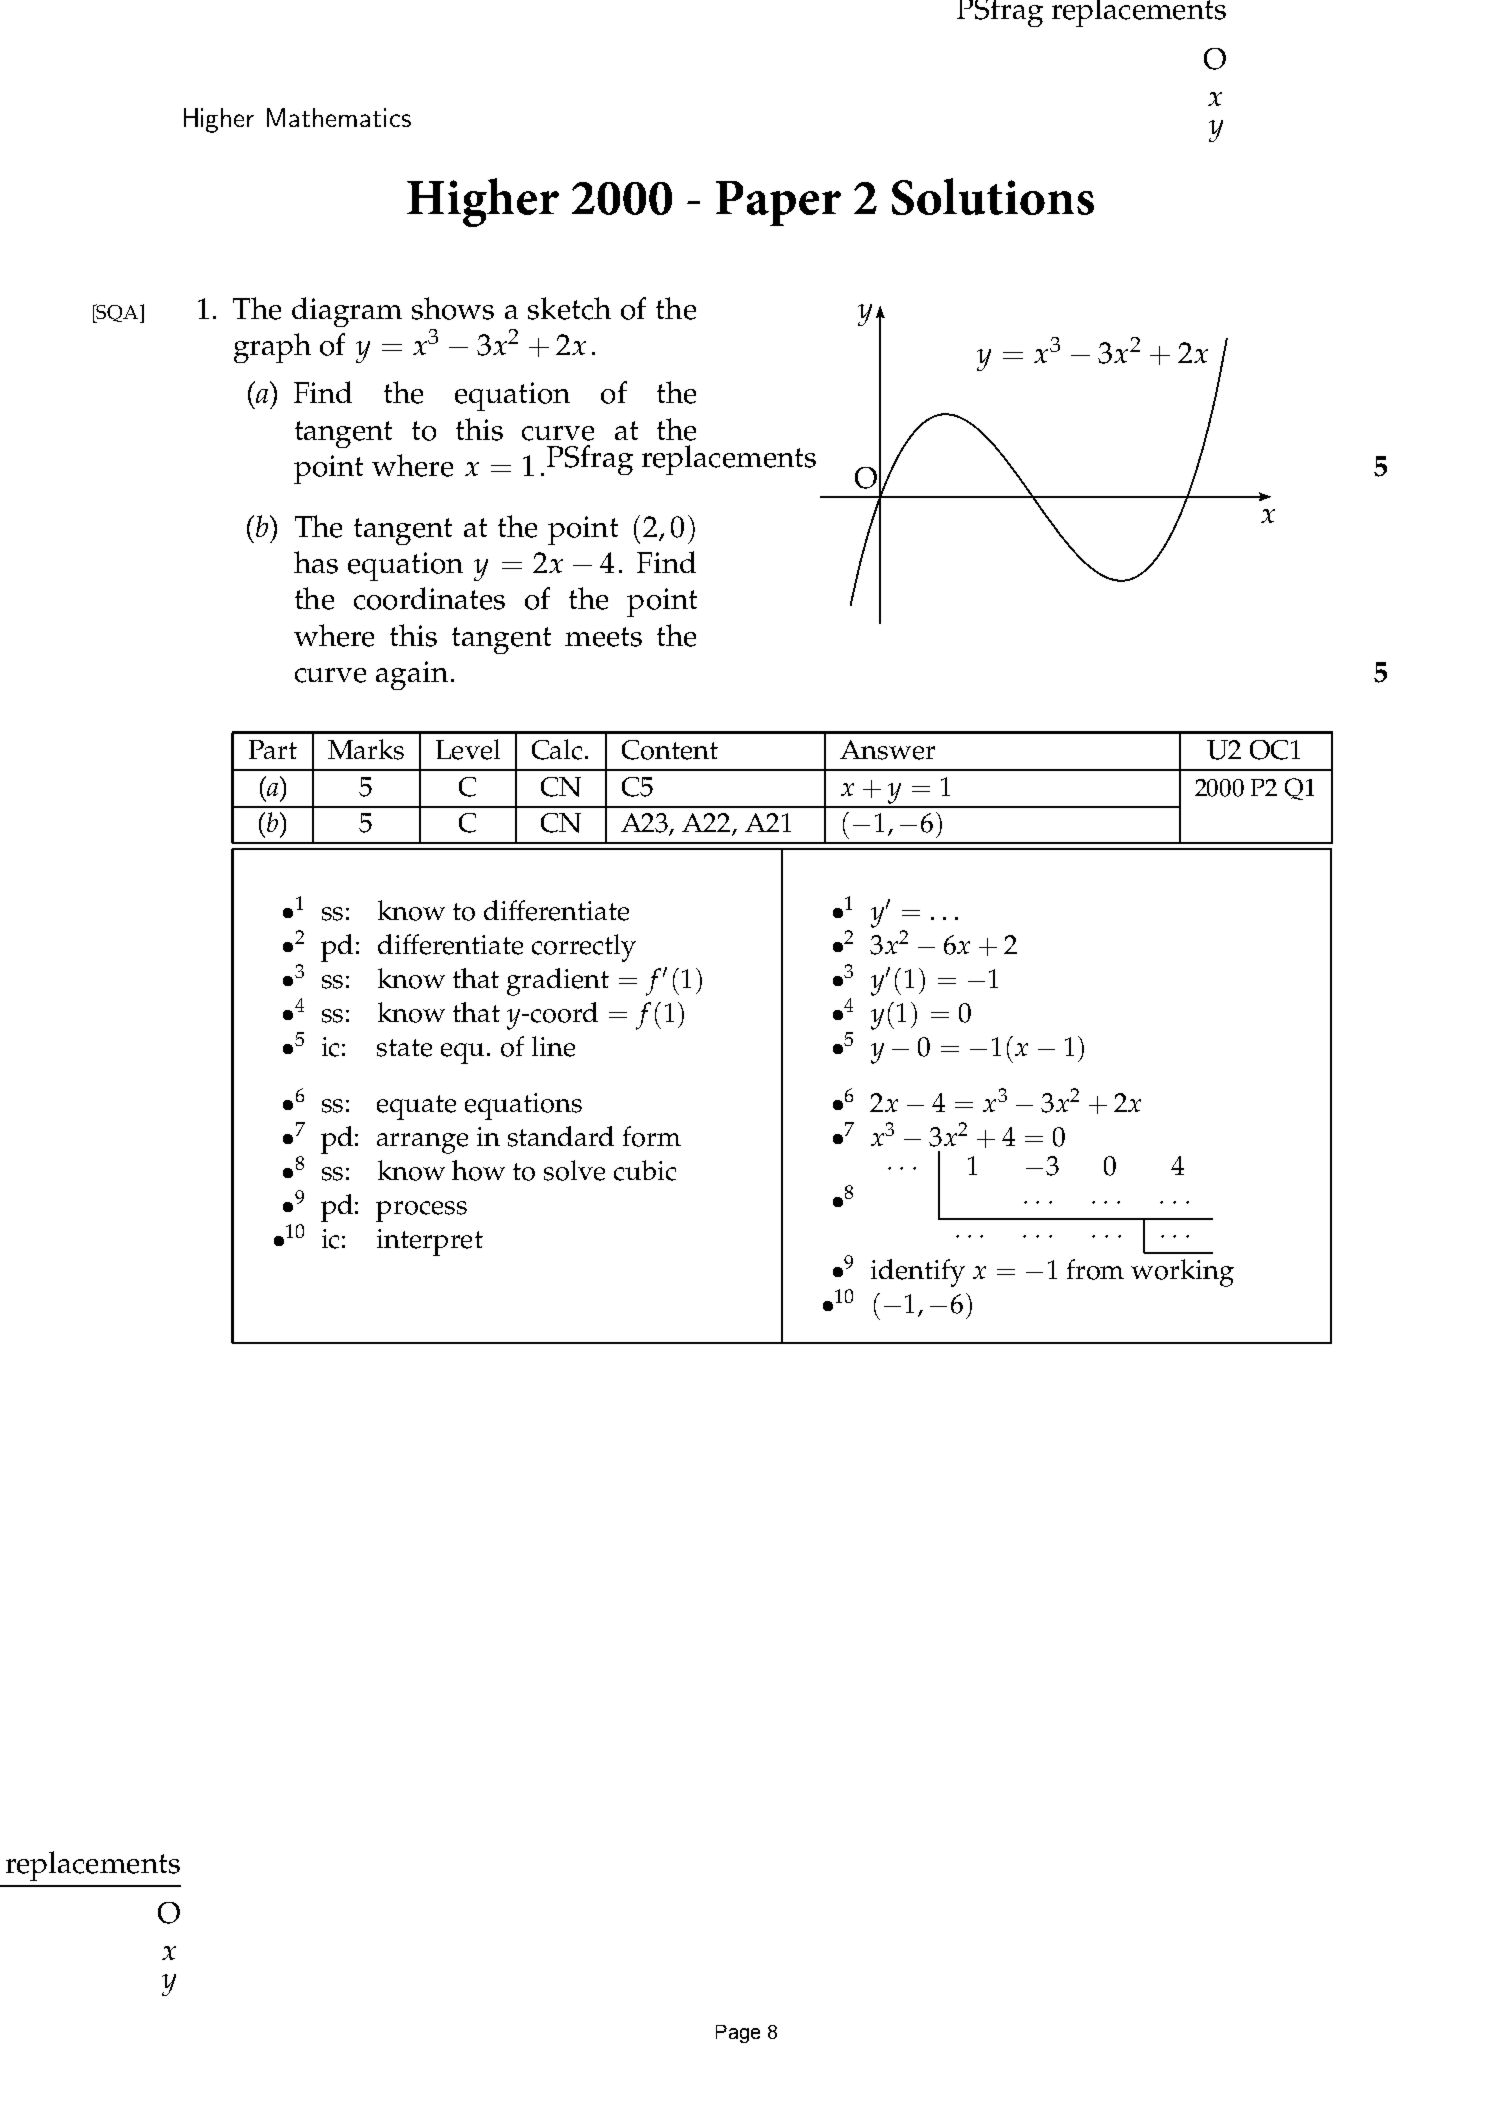  What do you see at coordinates (738, 2034) in the image?
I see `Page` at bounding box center [738, 2034].
